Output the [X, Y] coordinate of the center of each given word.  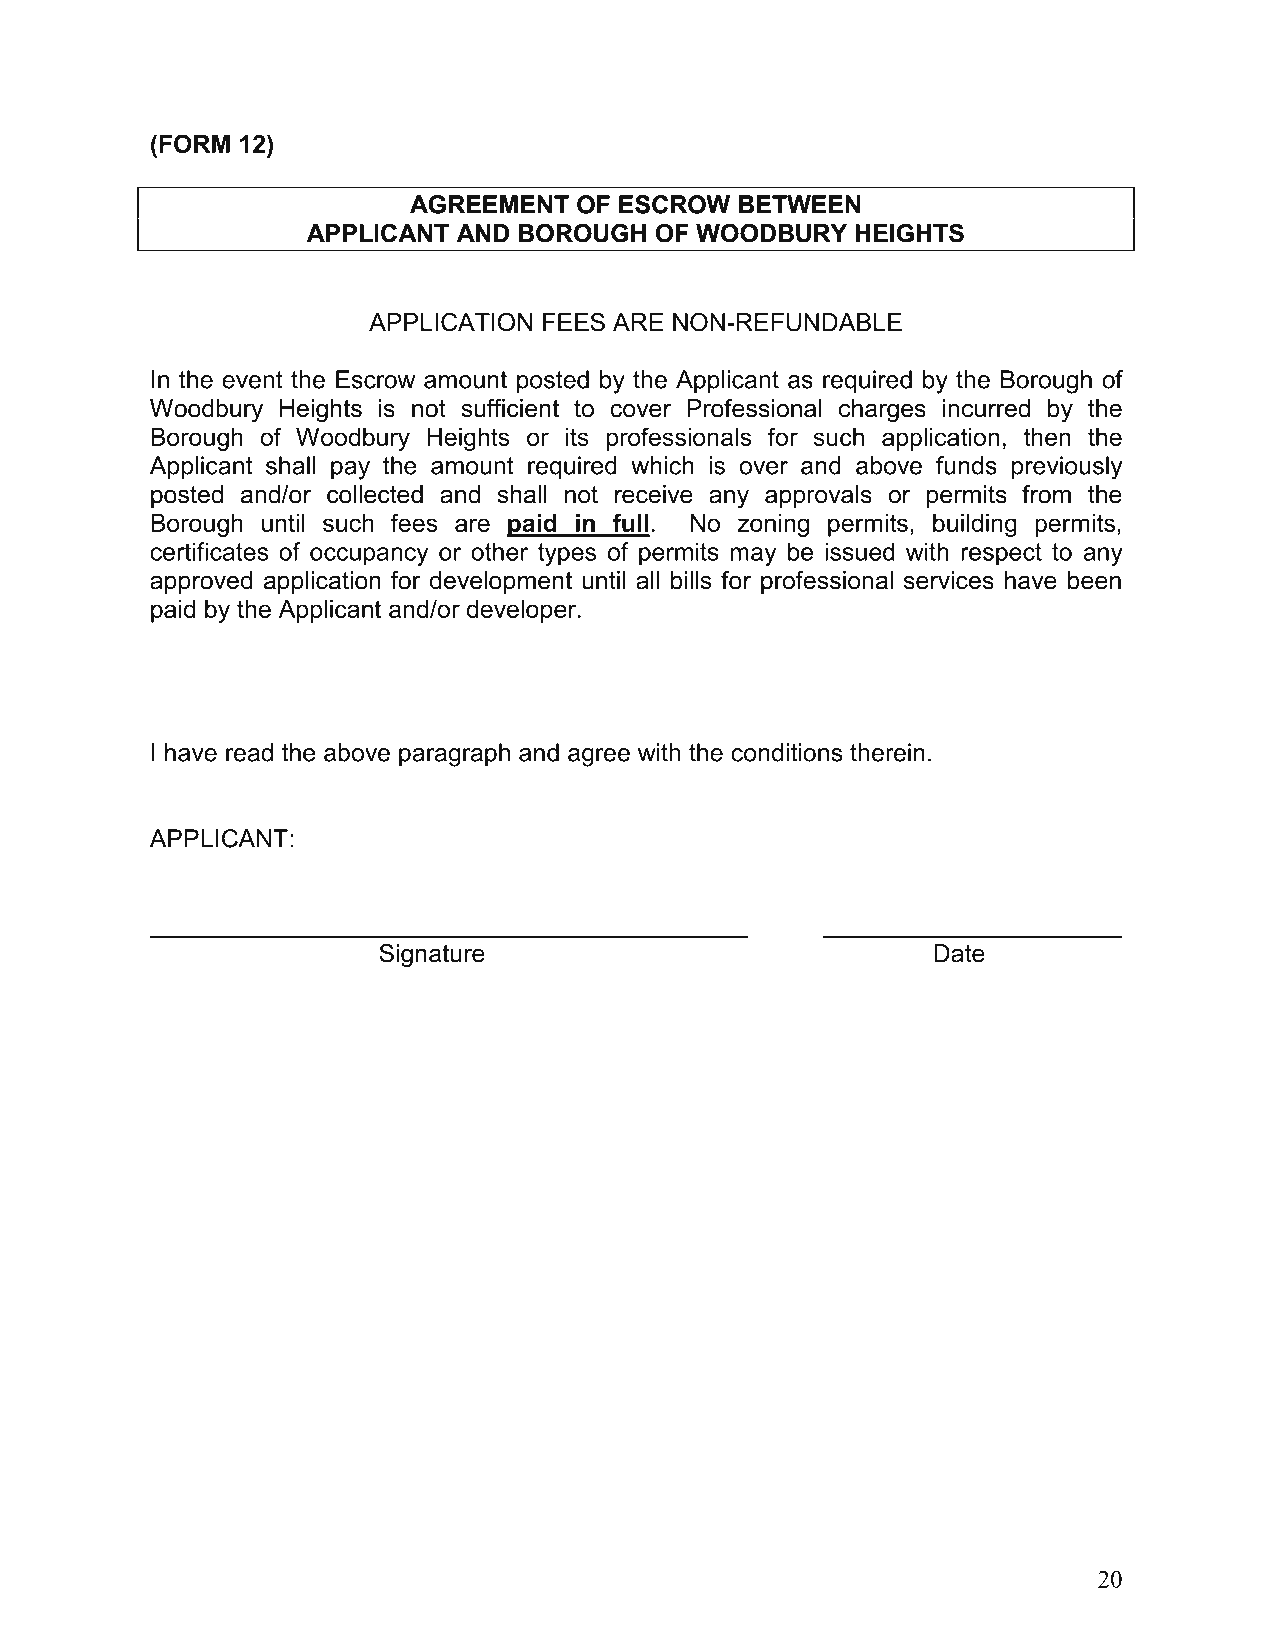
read [249, 752]
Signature [432, 956]
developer [523, 611]
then [1047, 437]
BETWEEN [799, 204]
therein [887, 752]
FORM [195, 143]
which [662, 465]
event [252, 380]
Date [959, 953]
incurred [986, 408]
